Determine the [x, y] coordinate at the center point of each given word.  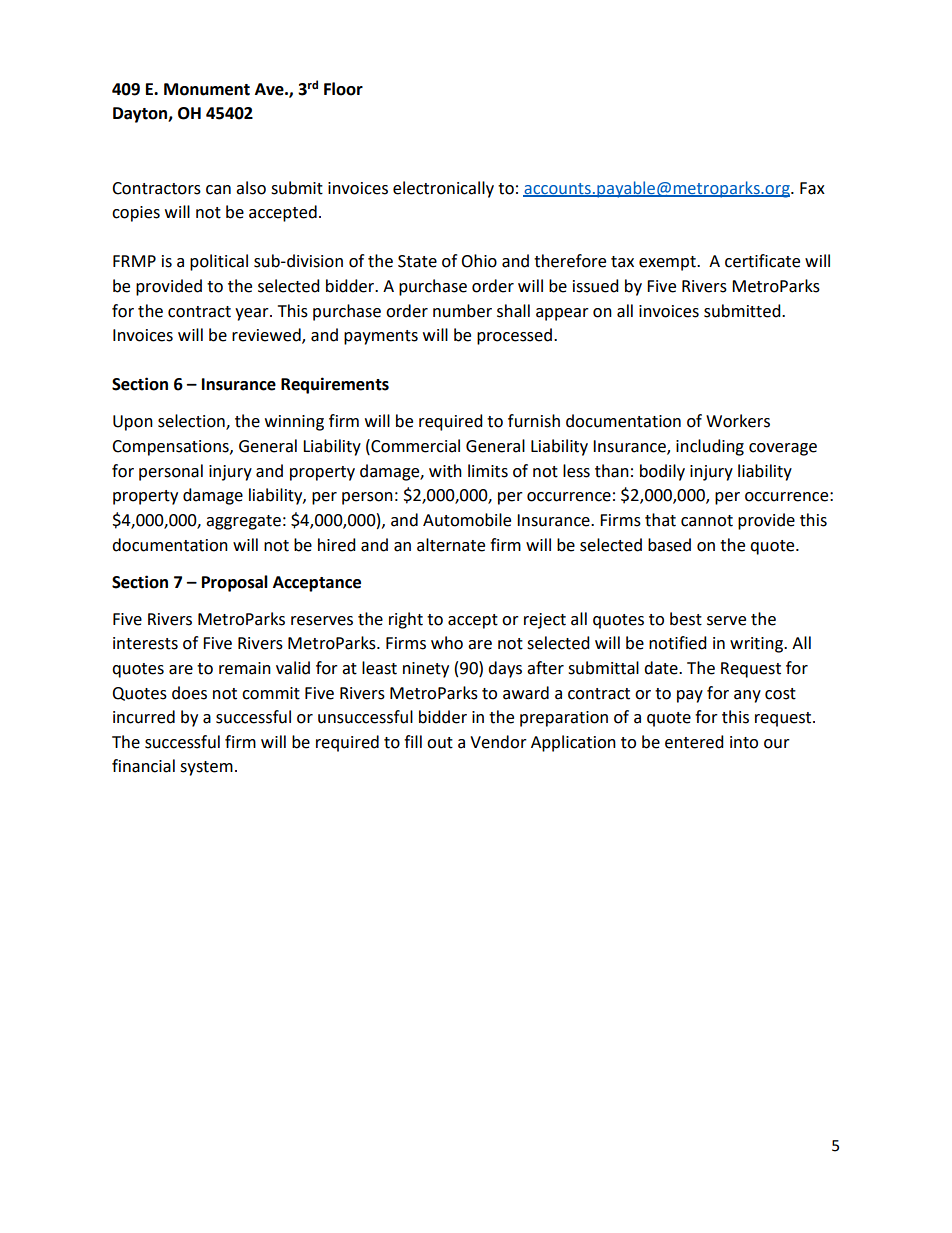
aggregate [243, 522]
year [253, 314]
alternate [451, 545]
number [462, 311]
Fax [812, 188]
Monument [207, 89]
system [206, 768]
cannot [707, 521]
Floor [343, 89]
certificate [762, 261]
